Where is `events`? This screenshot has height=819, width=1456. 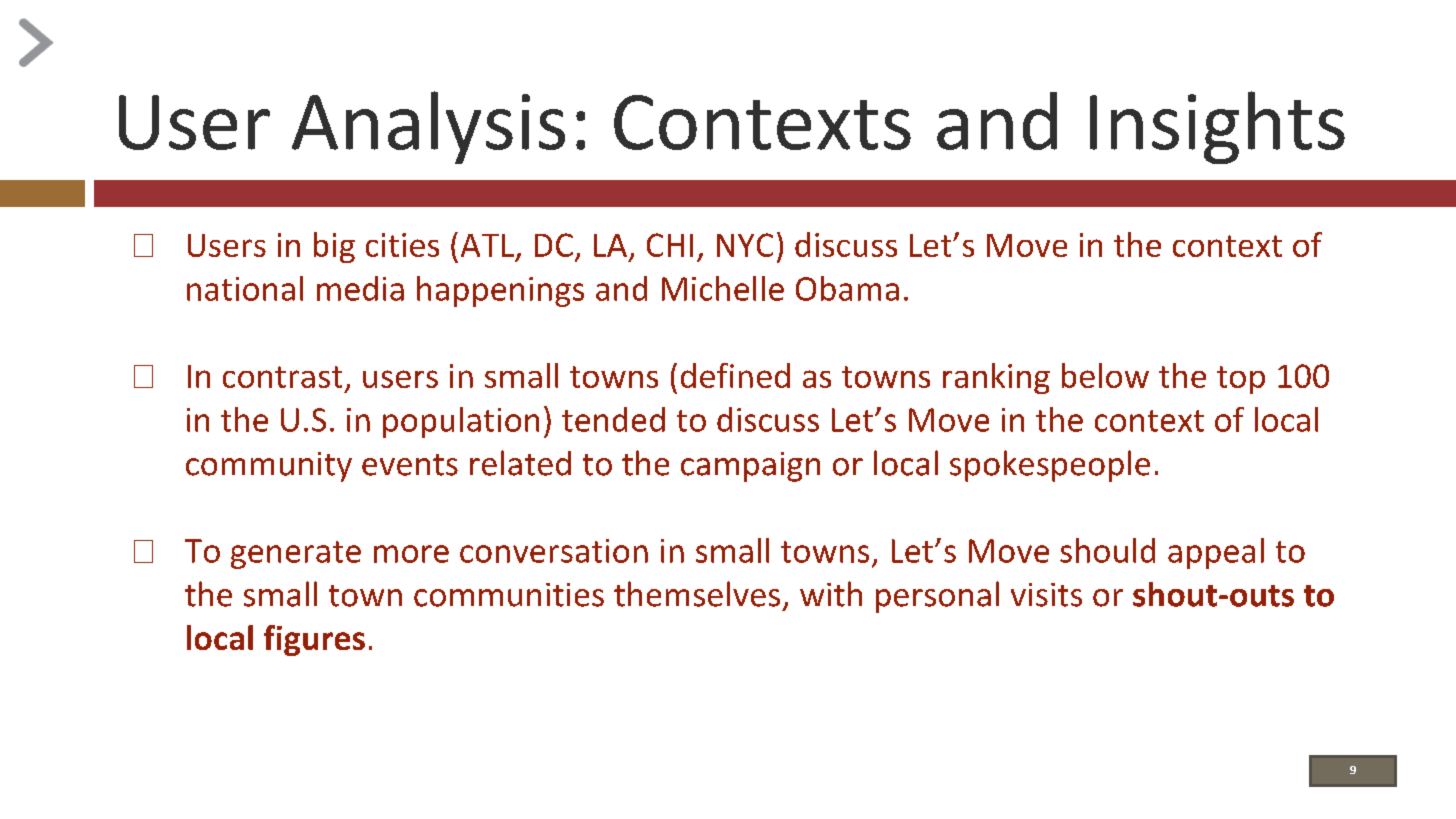 events is located at coordinates (410, 465).
